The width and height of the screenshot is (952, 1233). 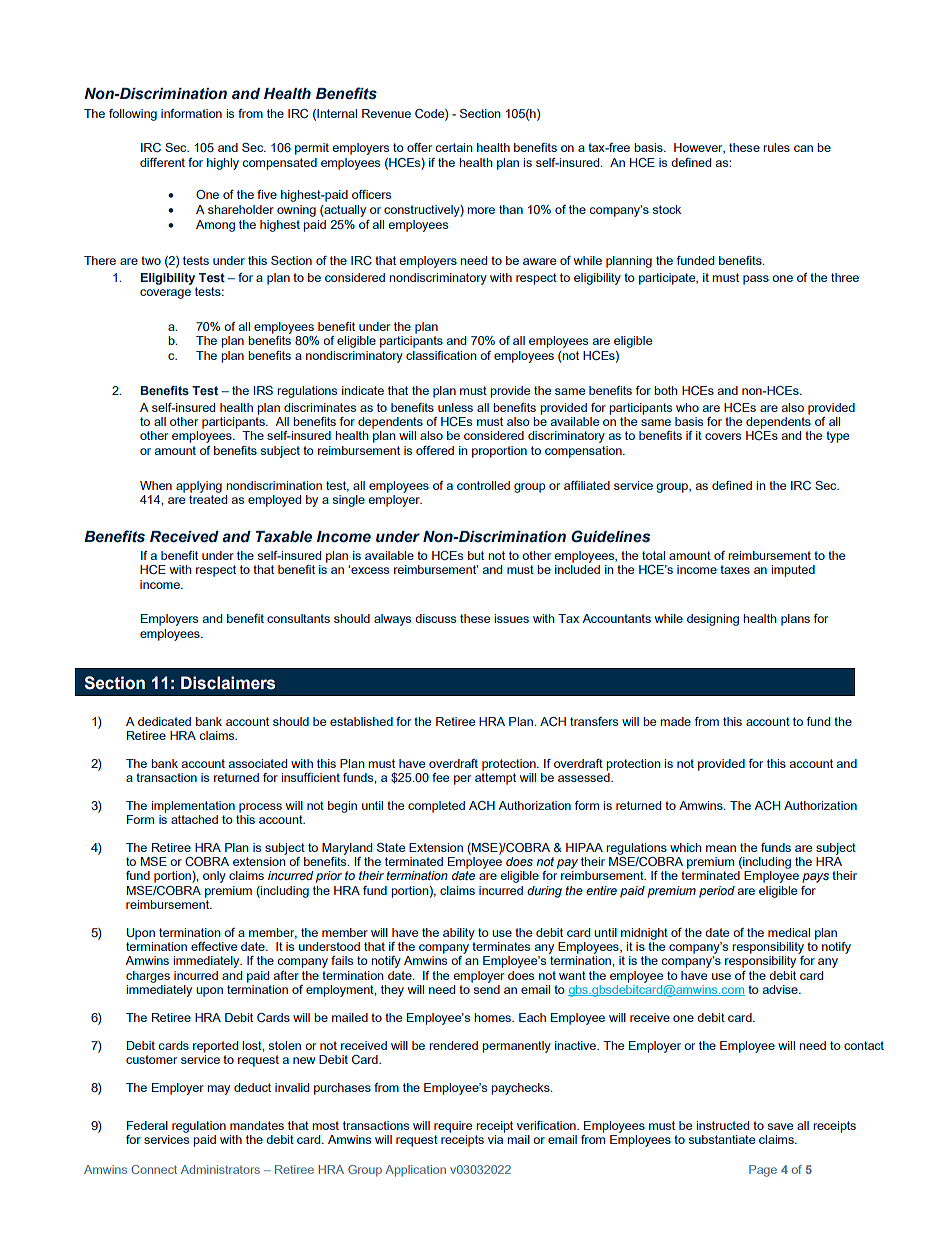 What do you see at coordinates (780, 1126) in the screenshot?
I see `save` at bounding box center [780, 1126].
